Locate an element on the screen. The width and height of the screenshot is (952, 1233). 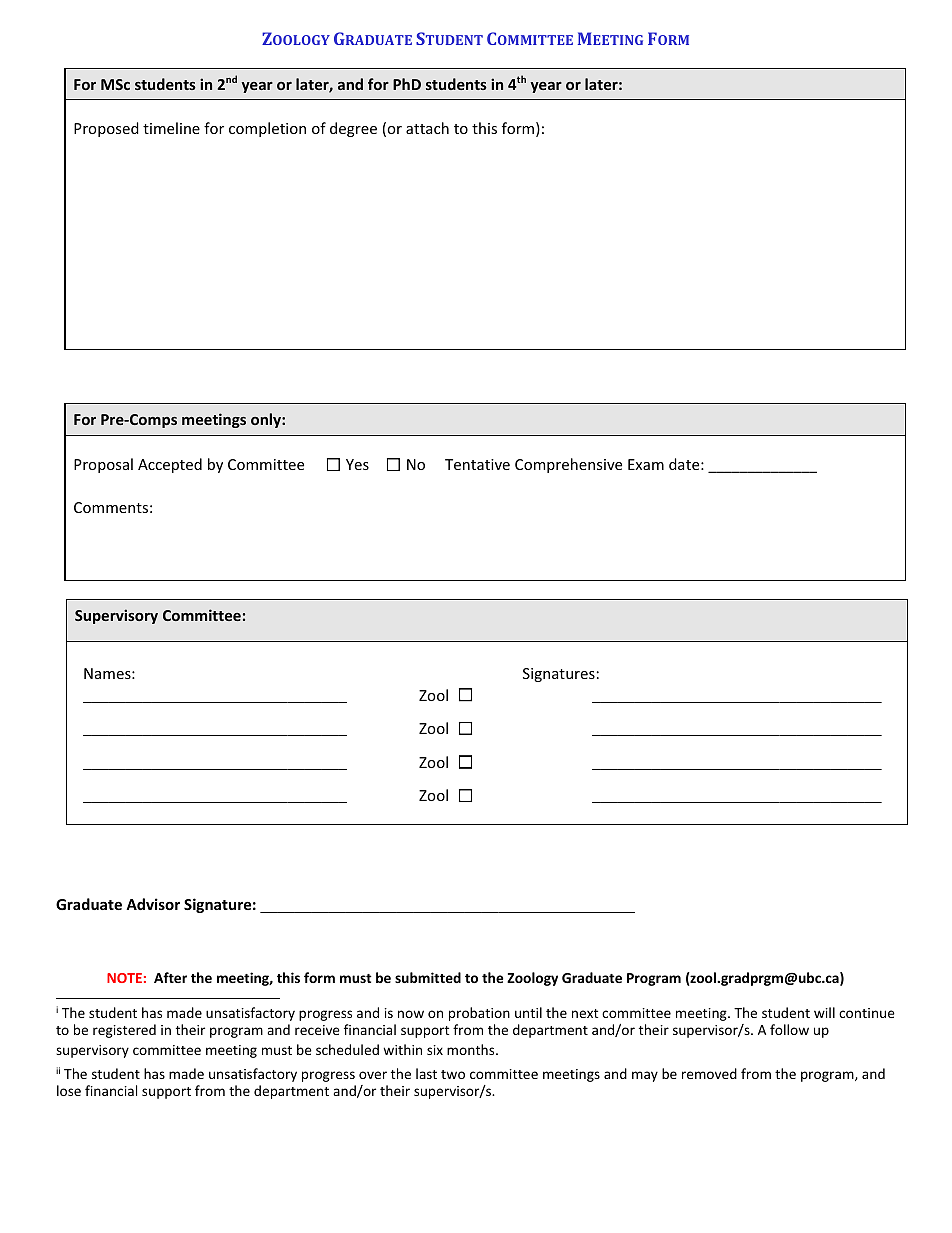
registered is located at coordinates (124, 1031).
